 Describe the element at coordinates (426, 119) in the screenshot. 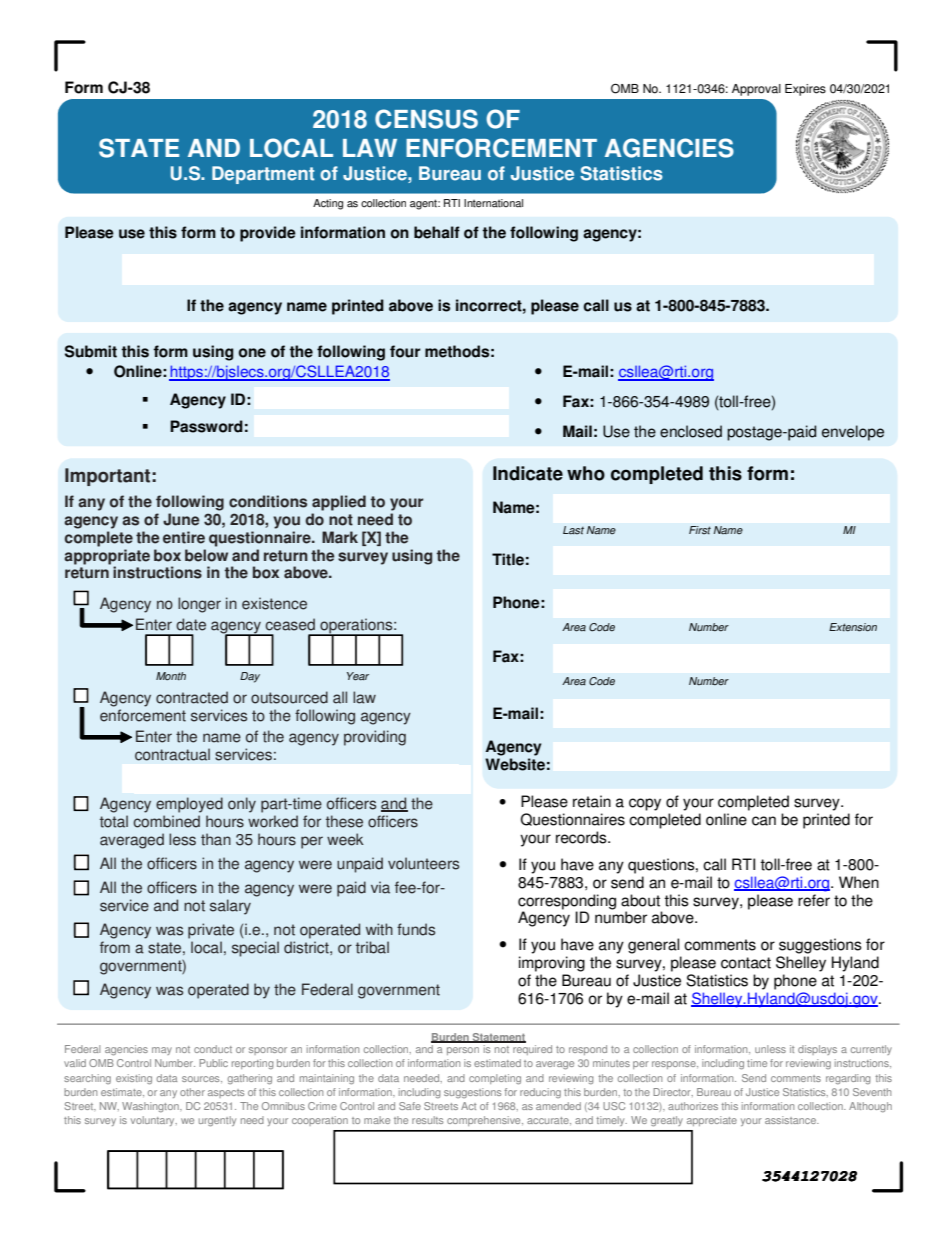

I see `CENSUS` at that location.
